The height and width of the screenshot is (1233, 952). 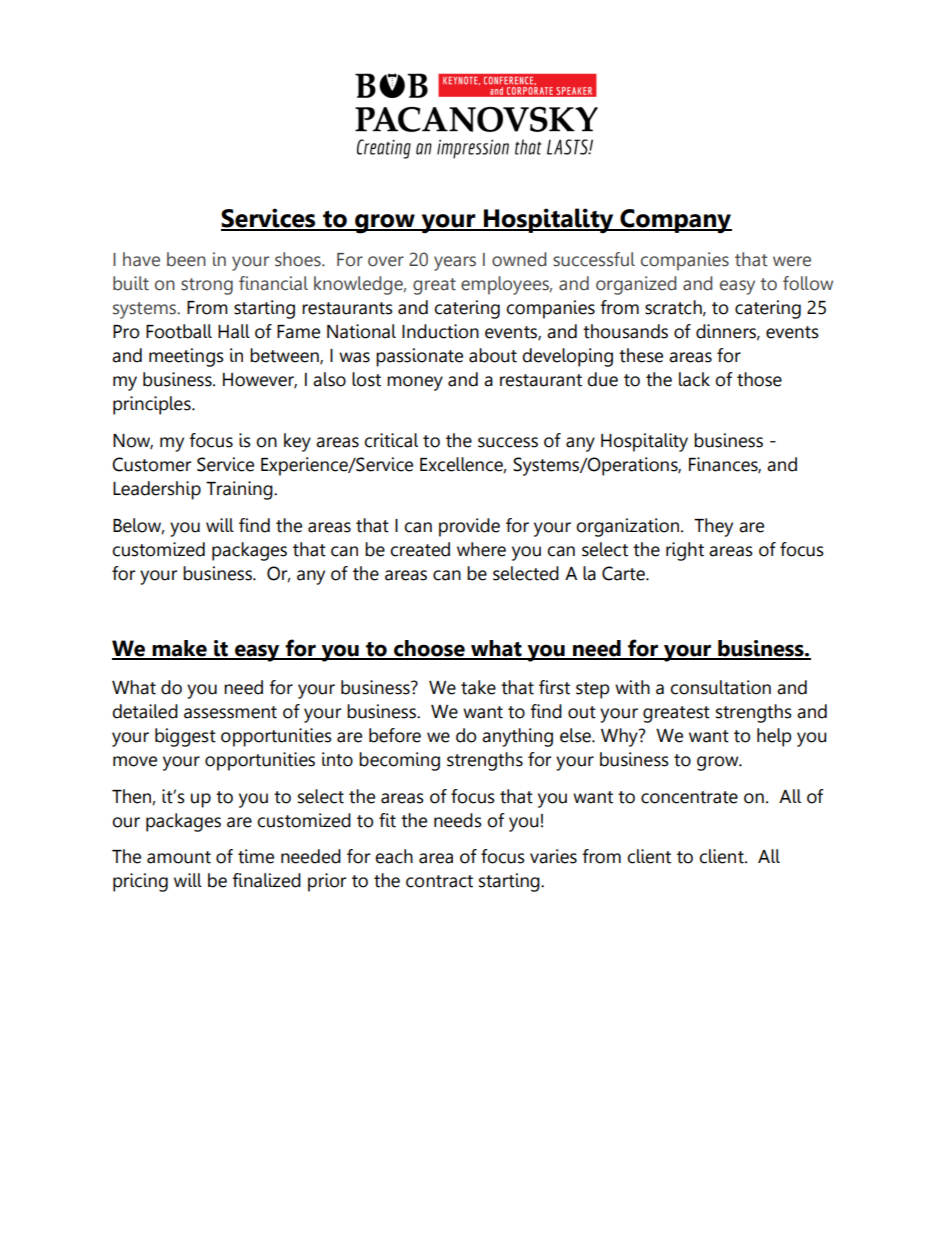 What do you see at coordinates (230, 712) in the screenshot?
I see `assessment` at bounding box center [230, 712].
